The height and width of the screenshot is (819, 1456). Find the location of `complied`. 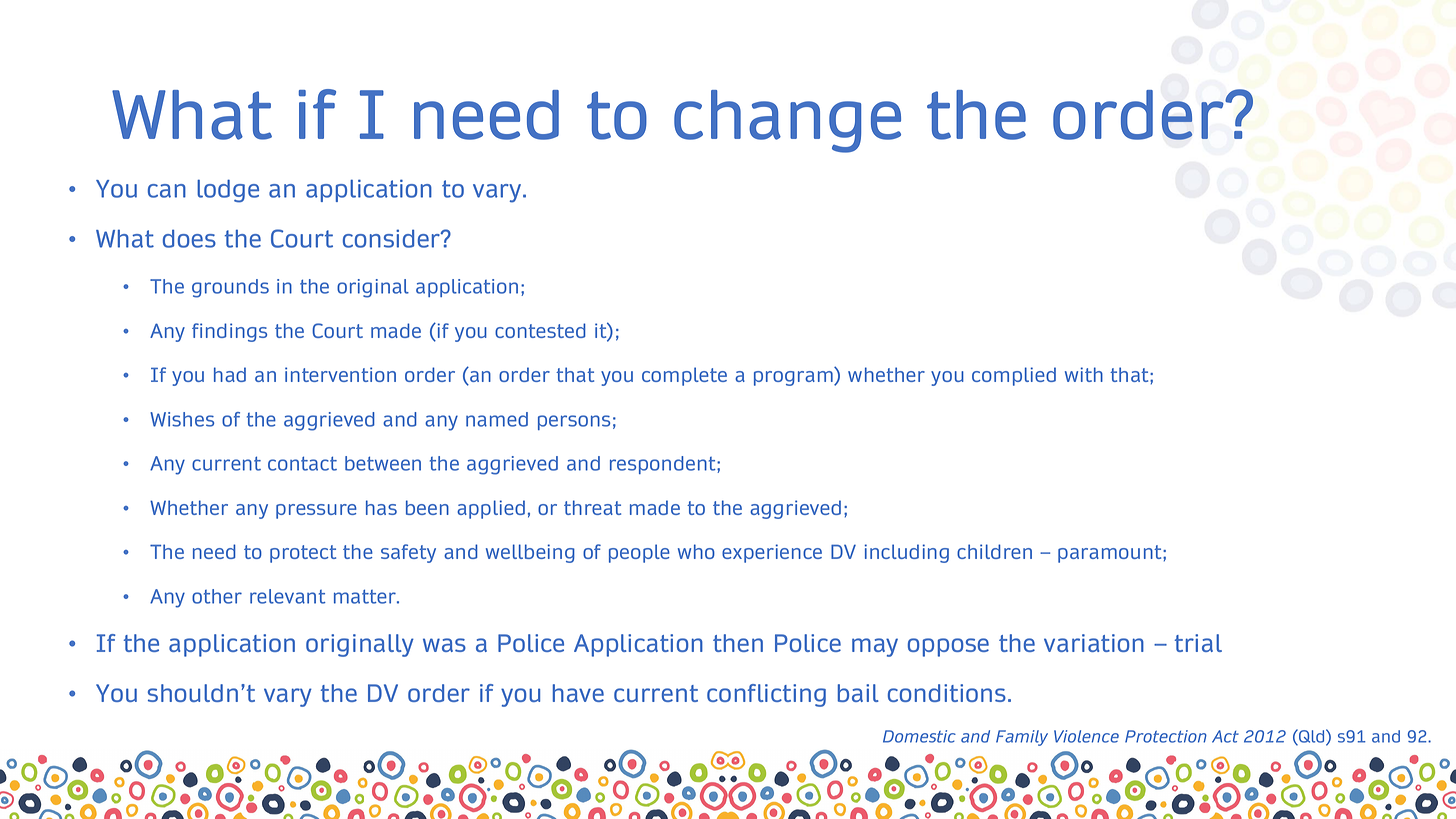

complied is located at coordinates (1014, 376).
